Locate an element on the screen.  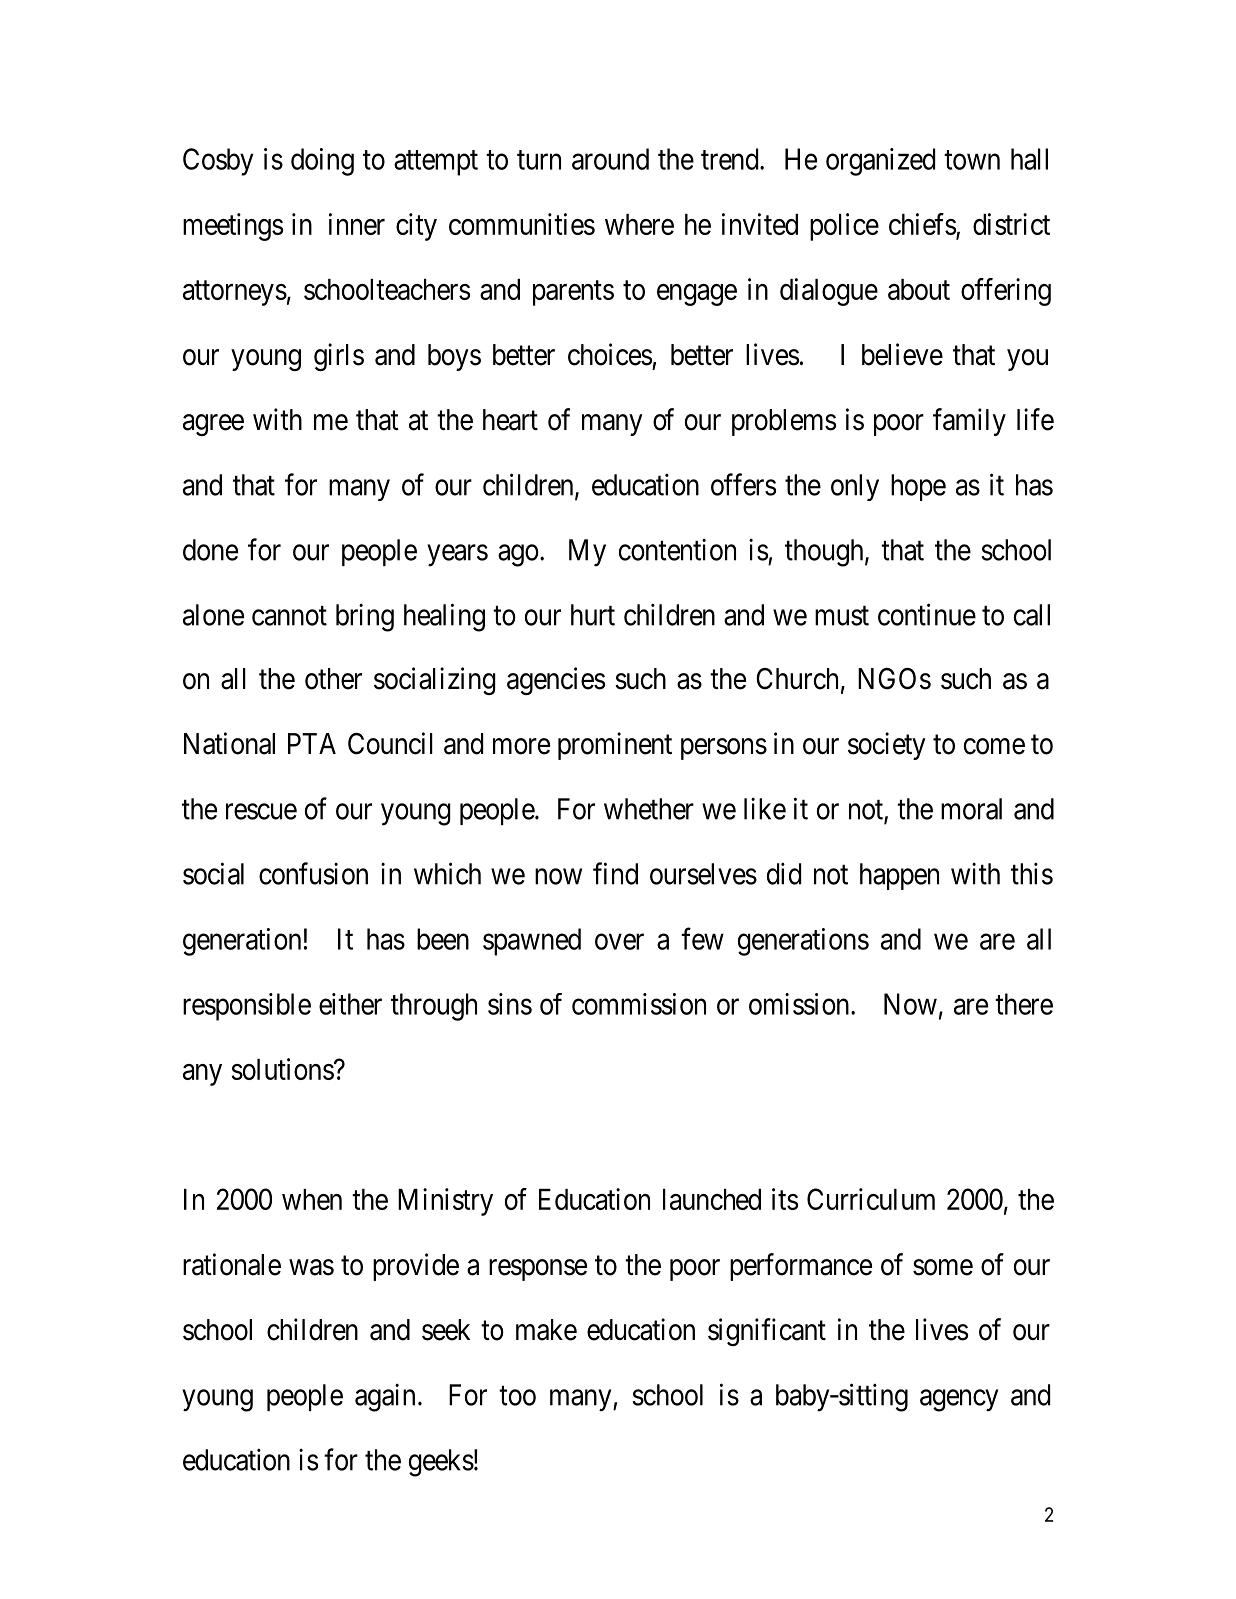
where is located at coordinates (639, 224).
